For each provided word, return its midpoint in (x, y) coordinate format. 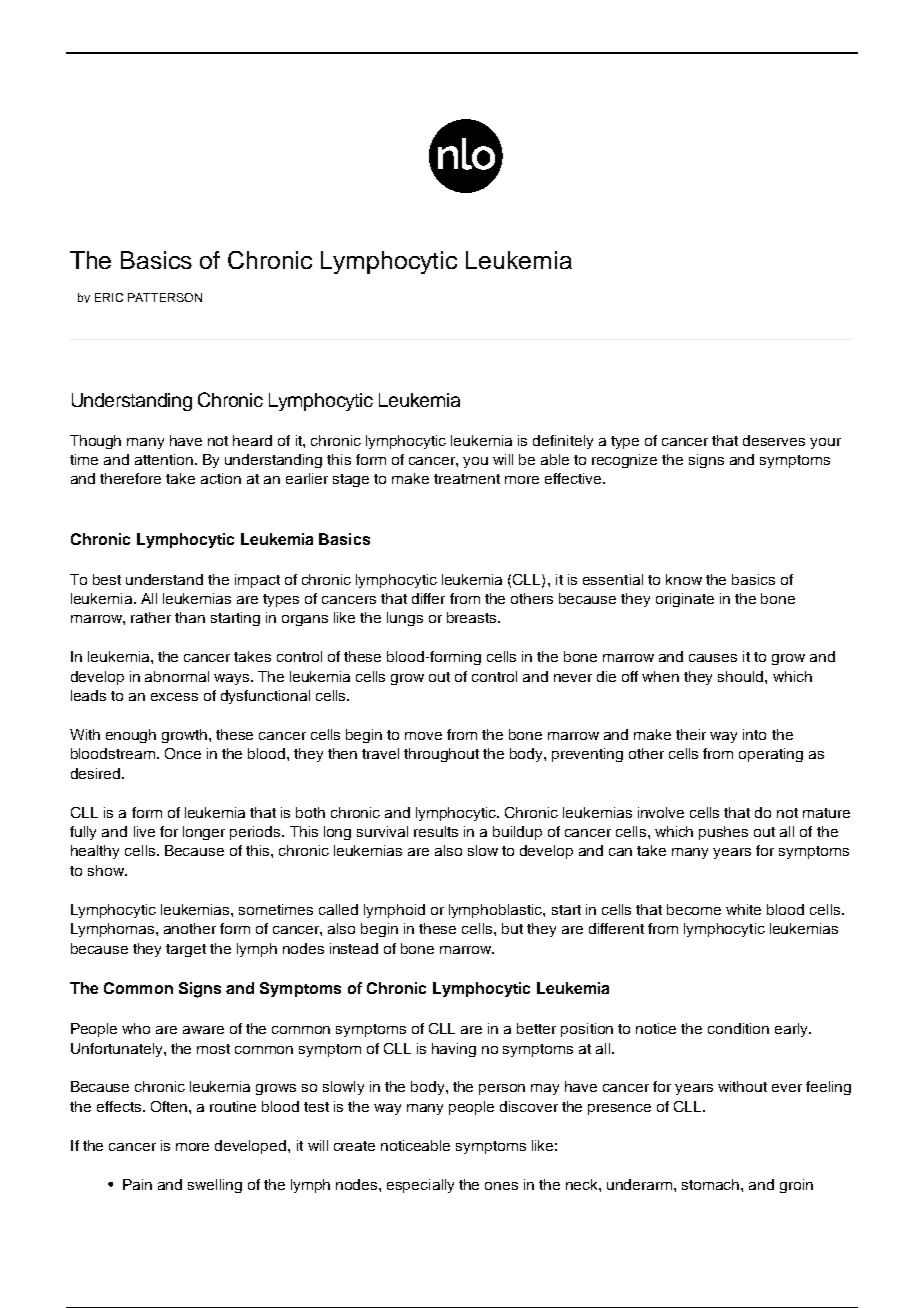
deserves (774, 440)
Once (183, 753)
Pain (137, 1184)
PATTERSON (165, 297)
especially (420, 1186)
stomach (712, 1184)
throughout (441, 755)
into (754, 734)
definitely (563, 442)
